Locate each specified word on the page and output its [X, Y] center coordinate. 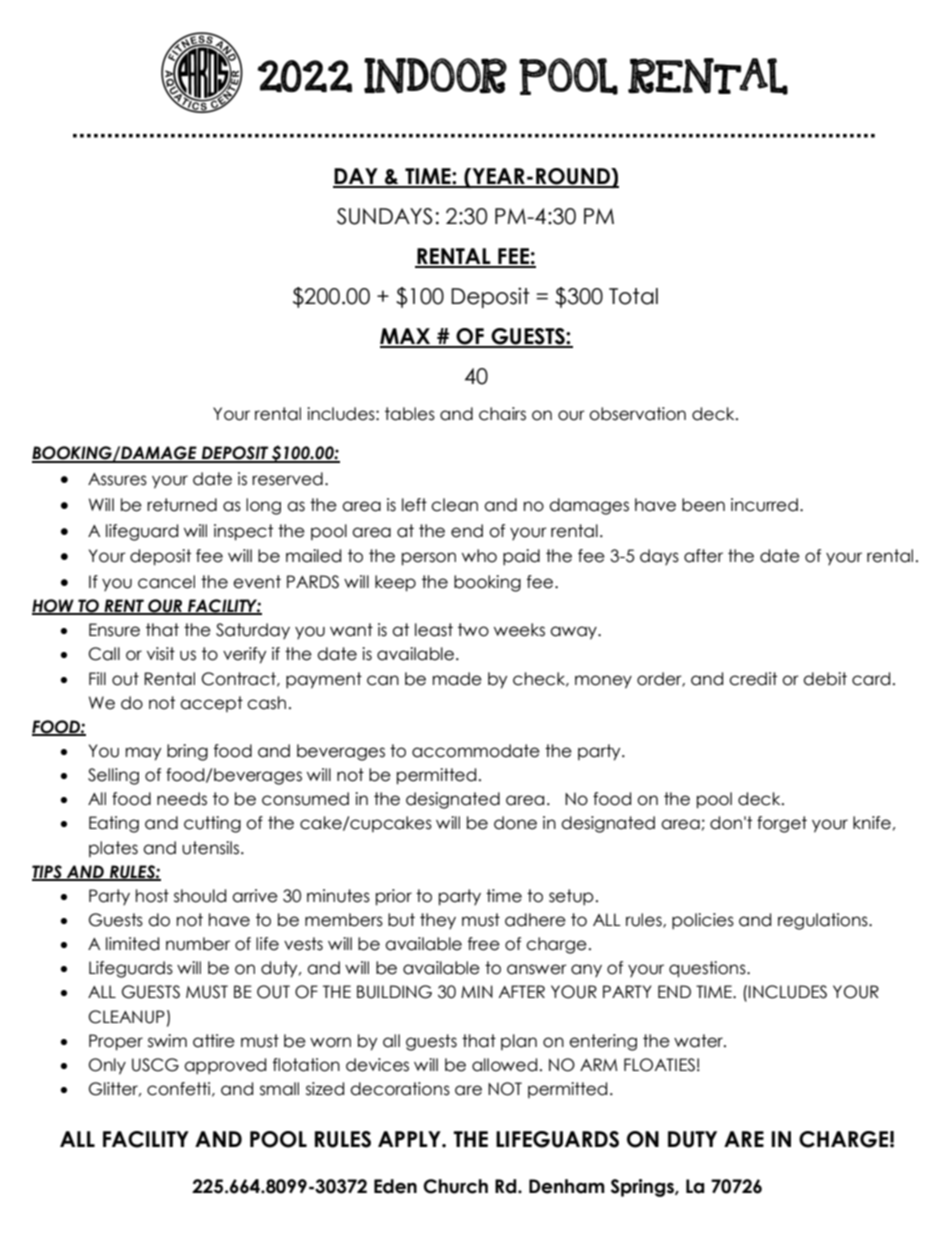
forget [782, 824]
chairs [502, 414]
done [515, 823]
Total [633, 296]
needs [182, 799]
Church [455, 1186]
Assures [117, 479]
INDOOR [435, 76]
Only [107, 1066]
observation [637, 414]
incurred [764, 505]
